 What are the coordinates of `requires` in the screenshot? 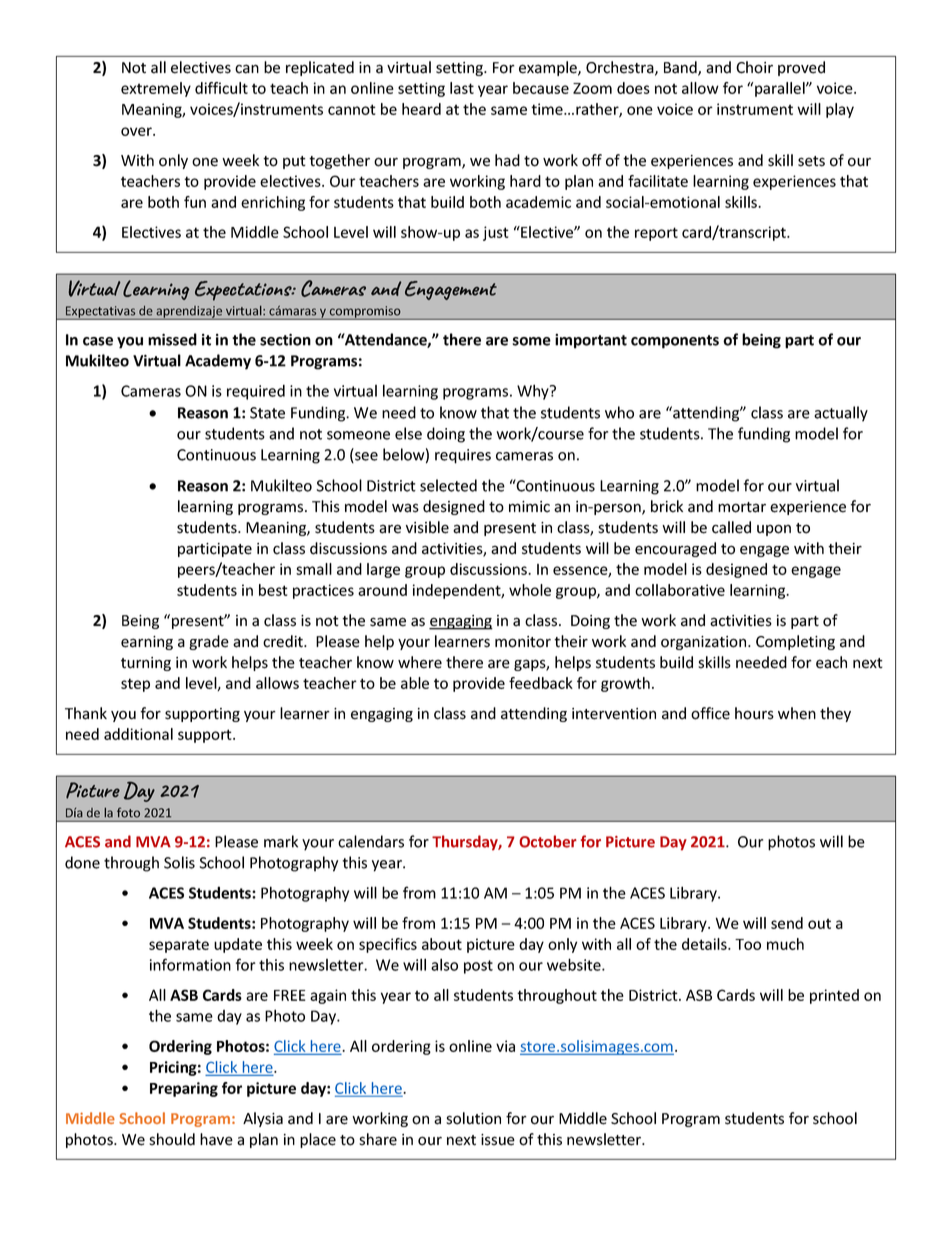 It's located at (463, 456).
